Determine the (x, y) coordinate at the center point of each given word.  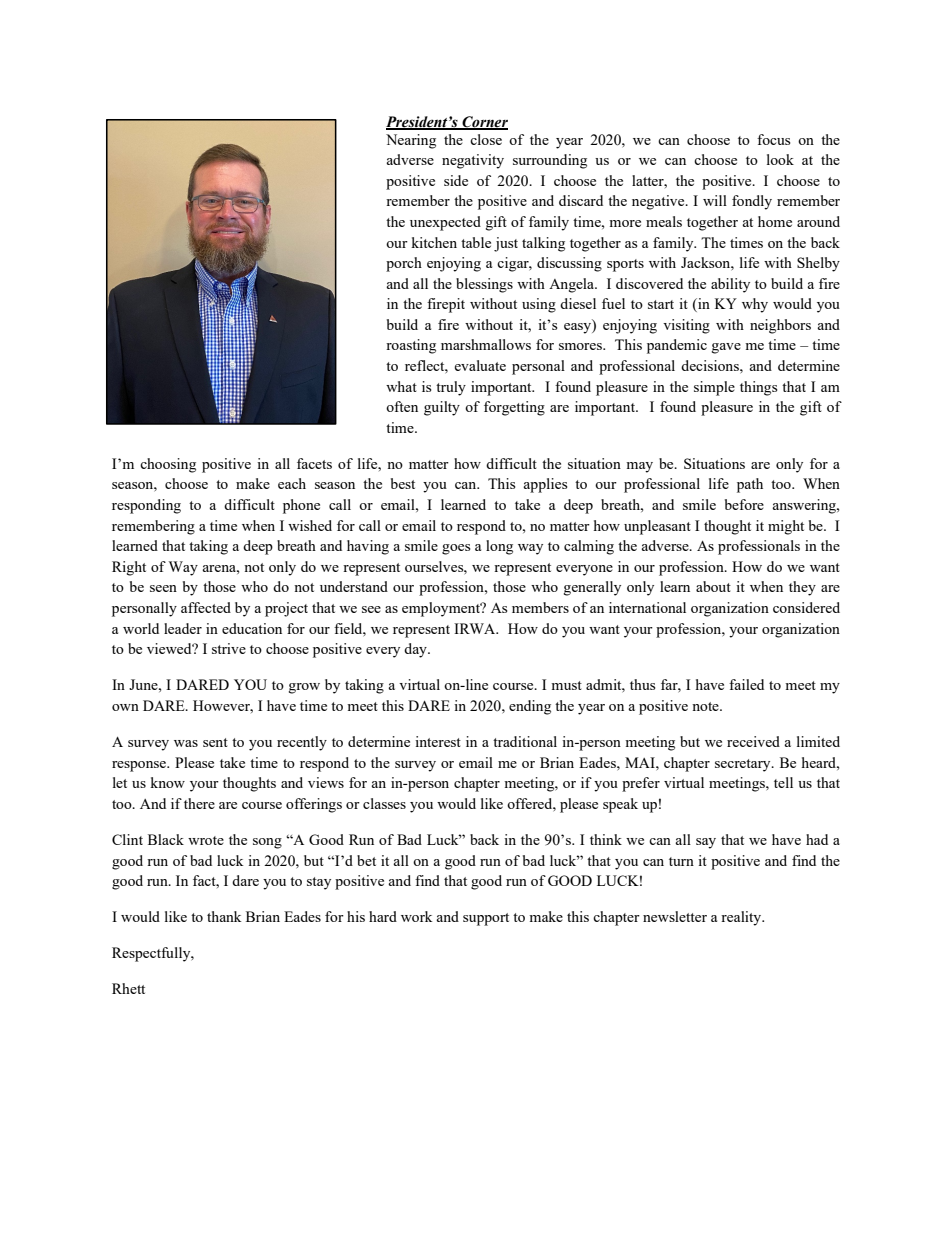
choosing (168, 465)
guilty (442, 408)
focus (773, 139)
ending (530, 707)
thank (224, 916)
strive (229, 648)
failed (746, 684)
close (486, 139)
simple (714, 388)
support (486, 919)
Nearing (411, 141)
